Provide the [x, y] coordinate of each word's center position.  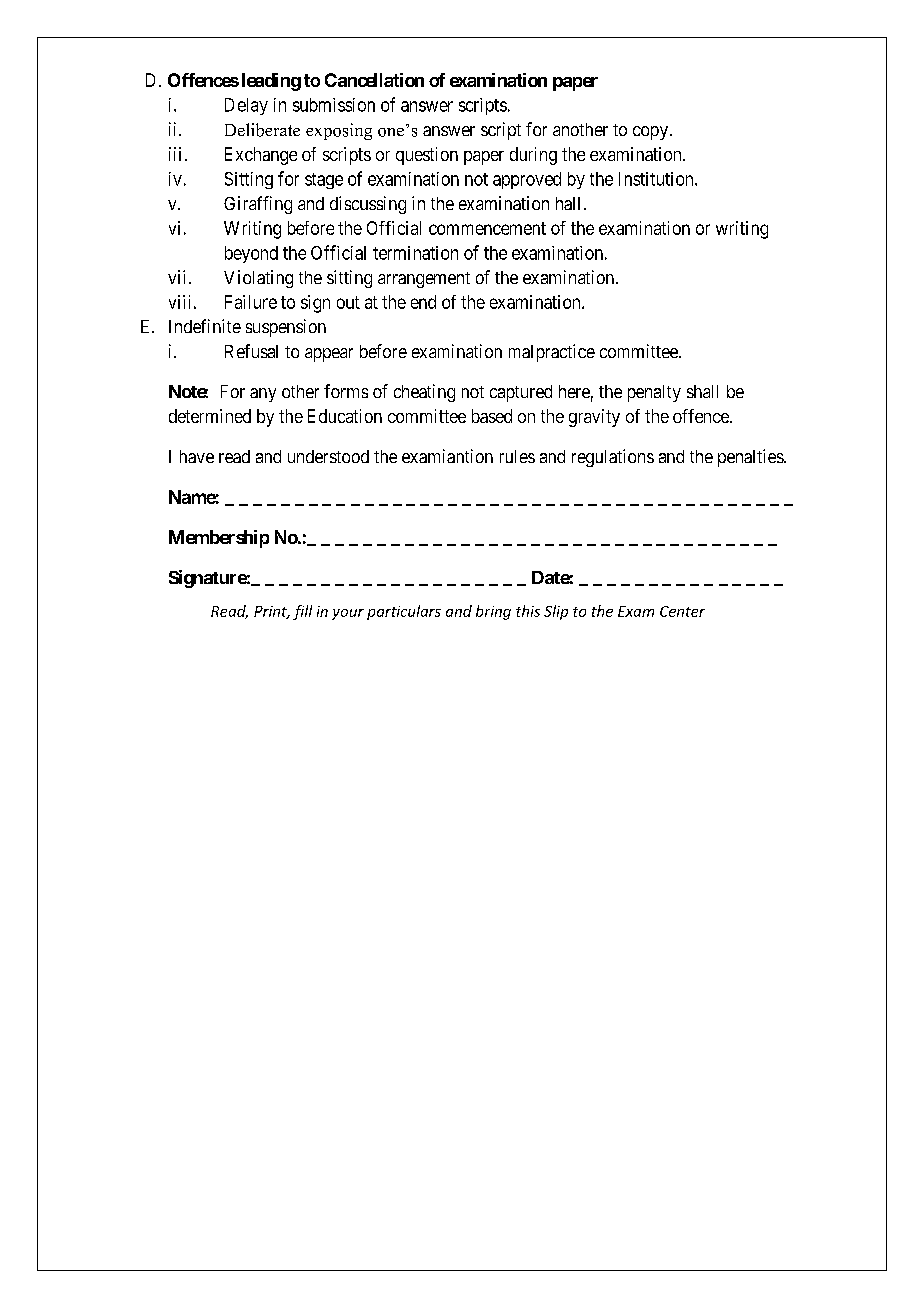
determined [210, 416]
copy [652, 133]
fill [302, 612]
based [492, 416]
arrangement [424, 280]
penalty [654, 393]
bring [493, 612]
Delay [246, 106]
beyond [251, 254]
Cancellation [374, 80]
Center [682, 611]
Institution [657, 179]
